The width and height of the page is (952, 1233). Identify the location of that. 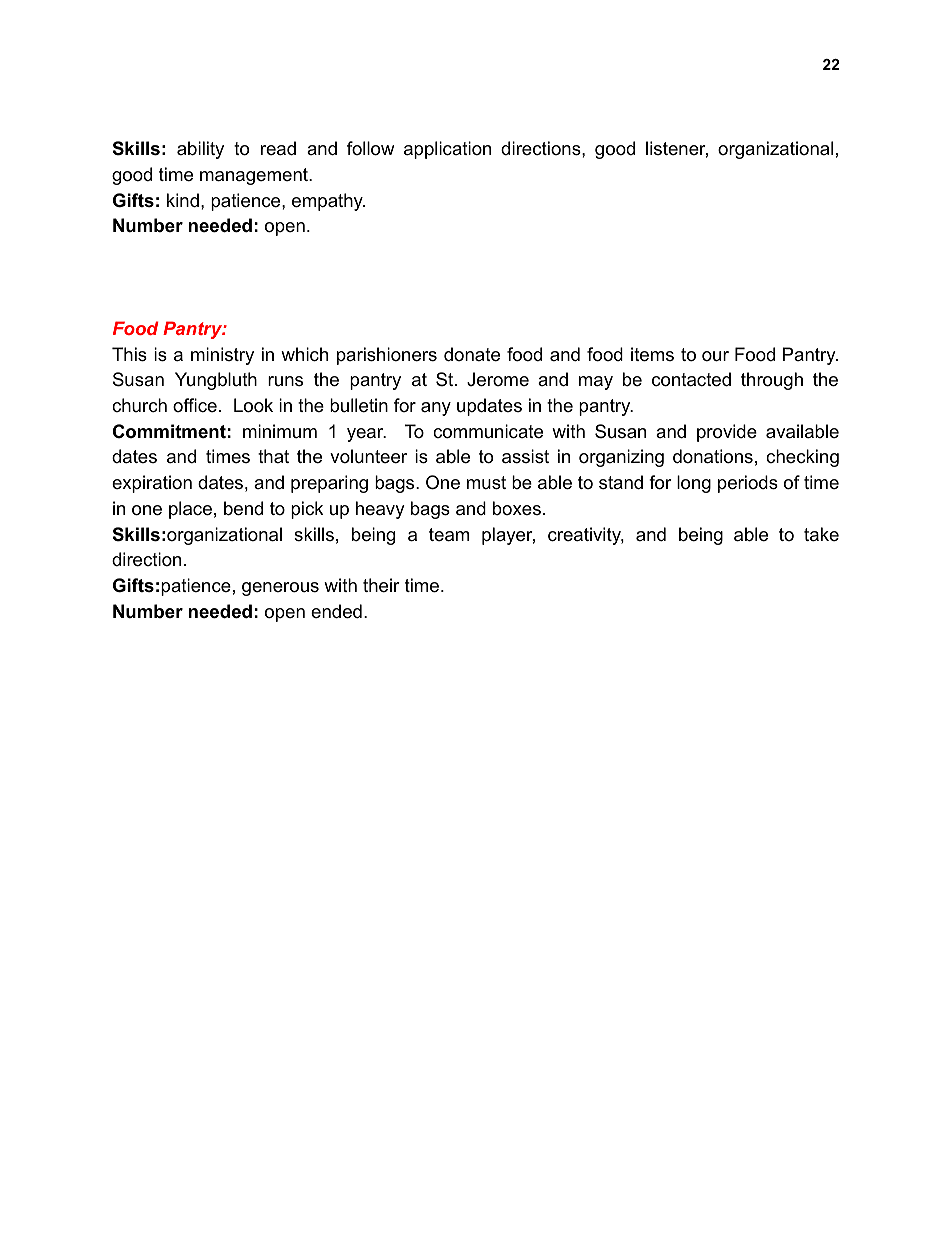
(273, 456).
